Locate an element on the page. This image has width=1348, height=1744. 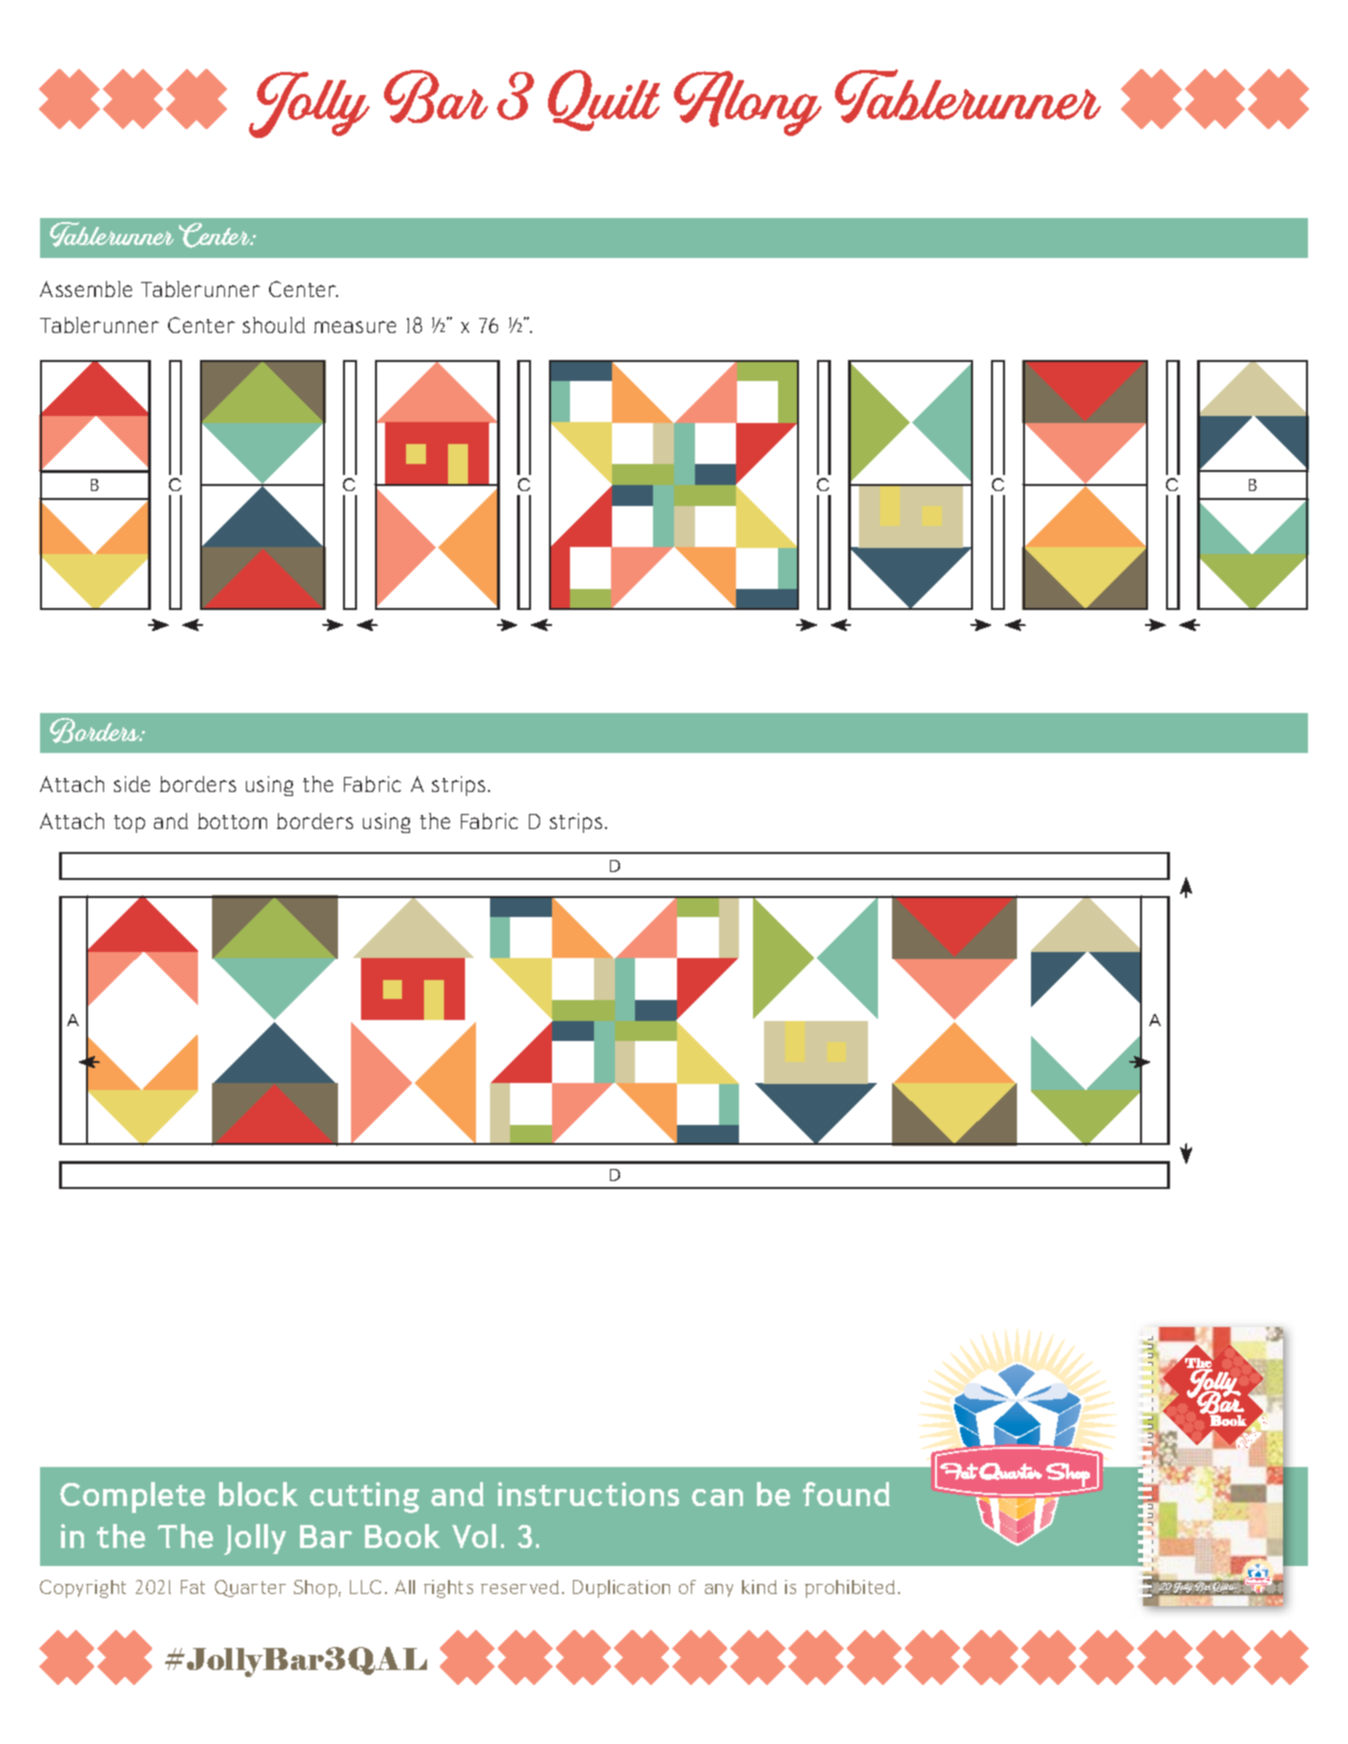
can is located at coordinates (717, 1497).
